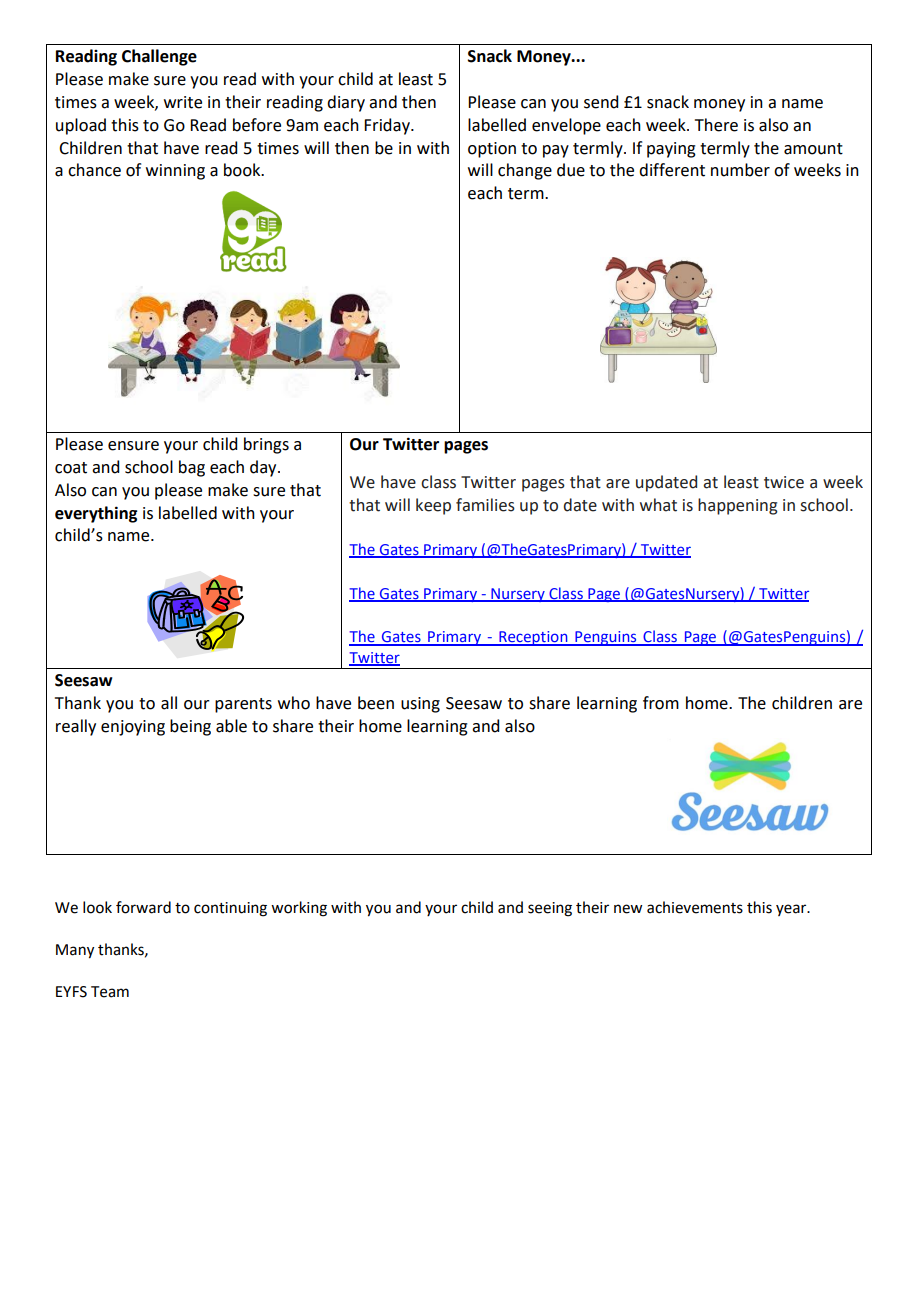 The image size is (924, 1308). What do you see at coordinates (433, 506) in the screenshot?
I see `keep` at bounding box center [433, 506].
